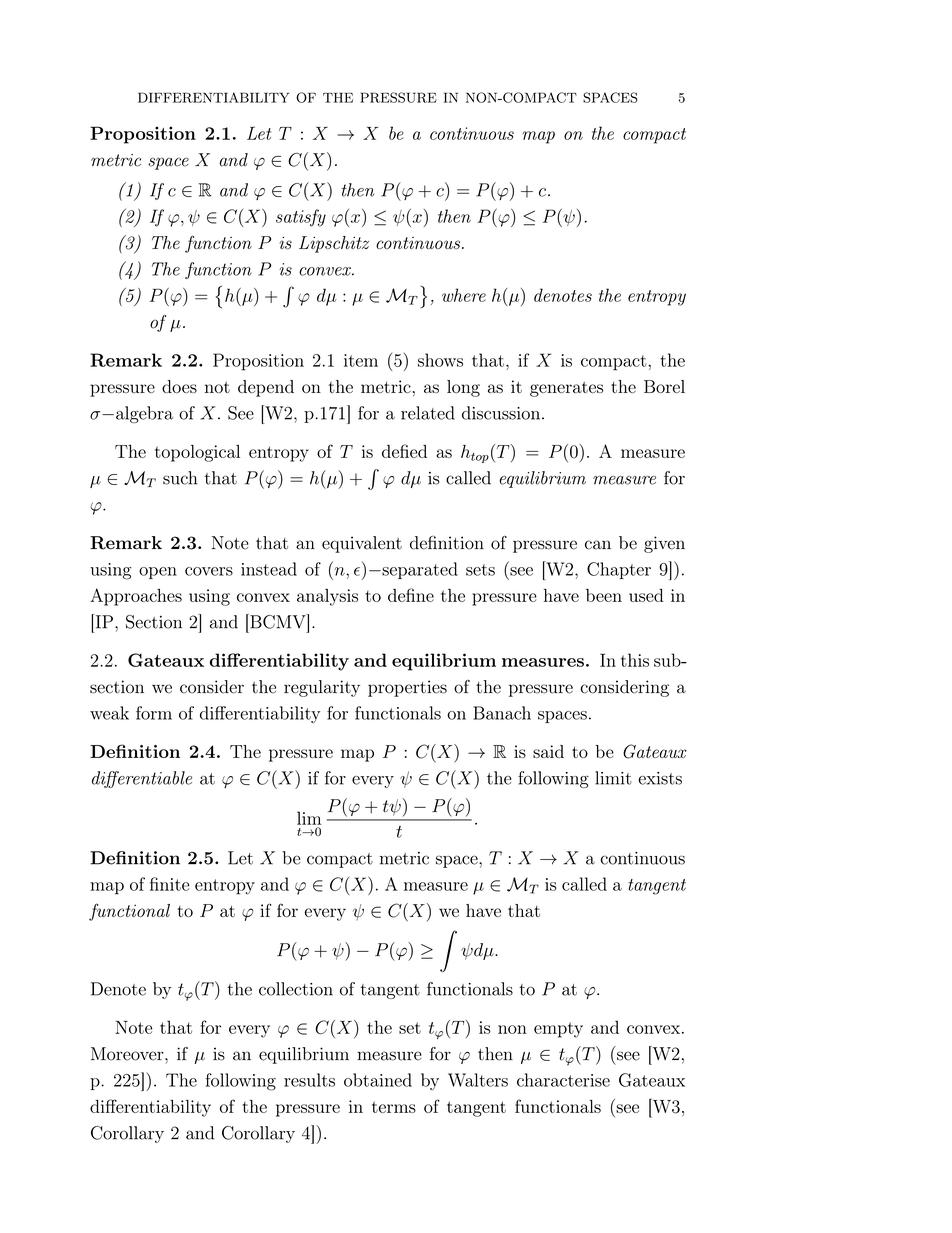  What do you see at coordinates (154, 713) in the screenshot?
I see `form` at bounding box center [154, 713].
